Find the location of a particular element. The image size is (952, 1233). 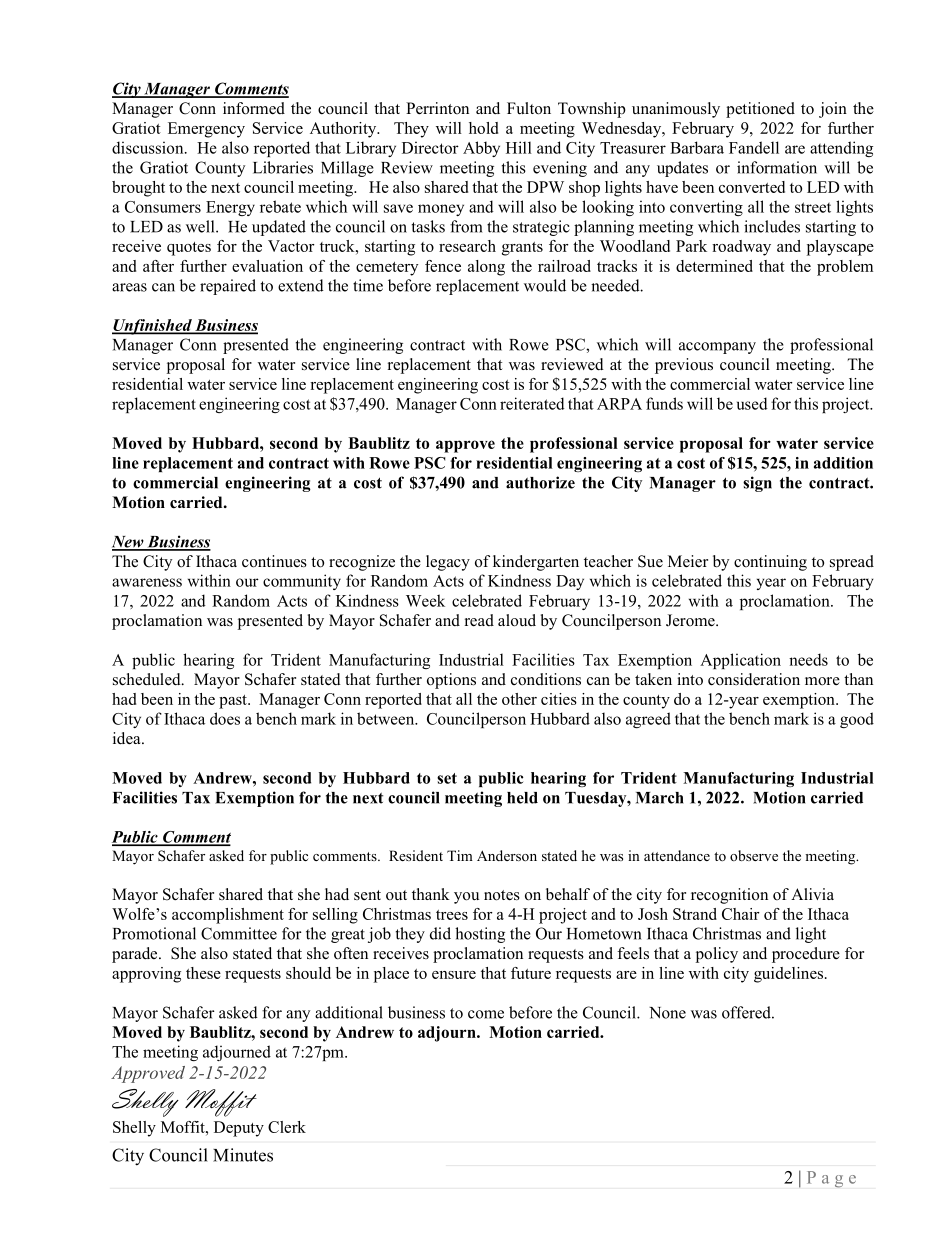

Abby is located at coordinates (481, 149).
